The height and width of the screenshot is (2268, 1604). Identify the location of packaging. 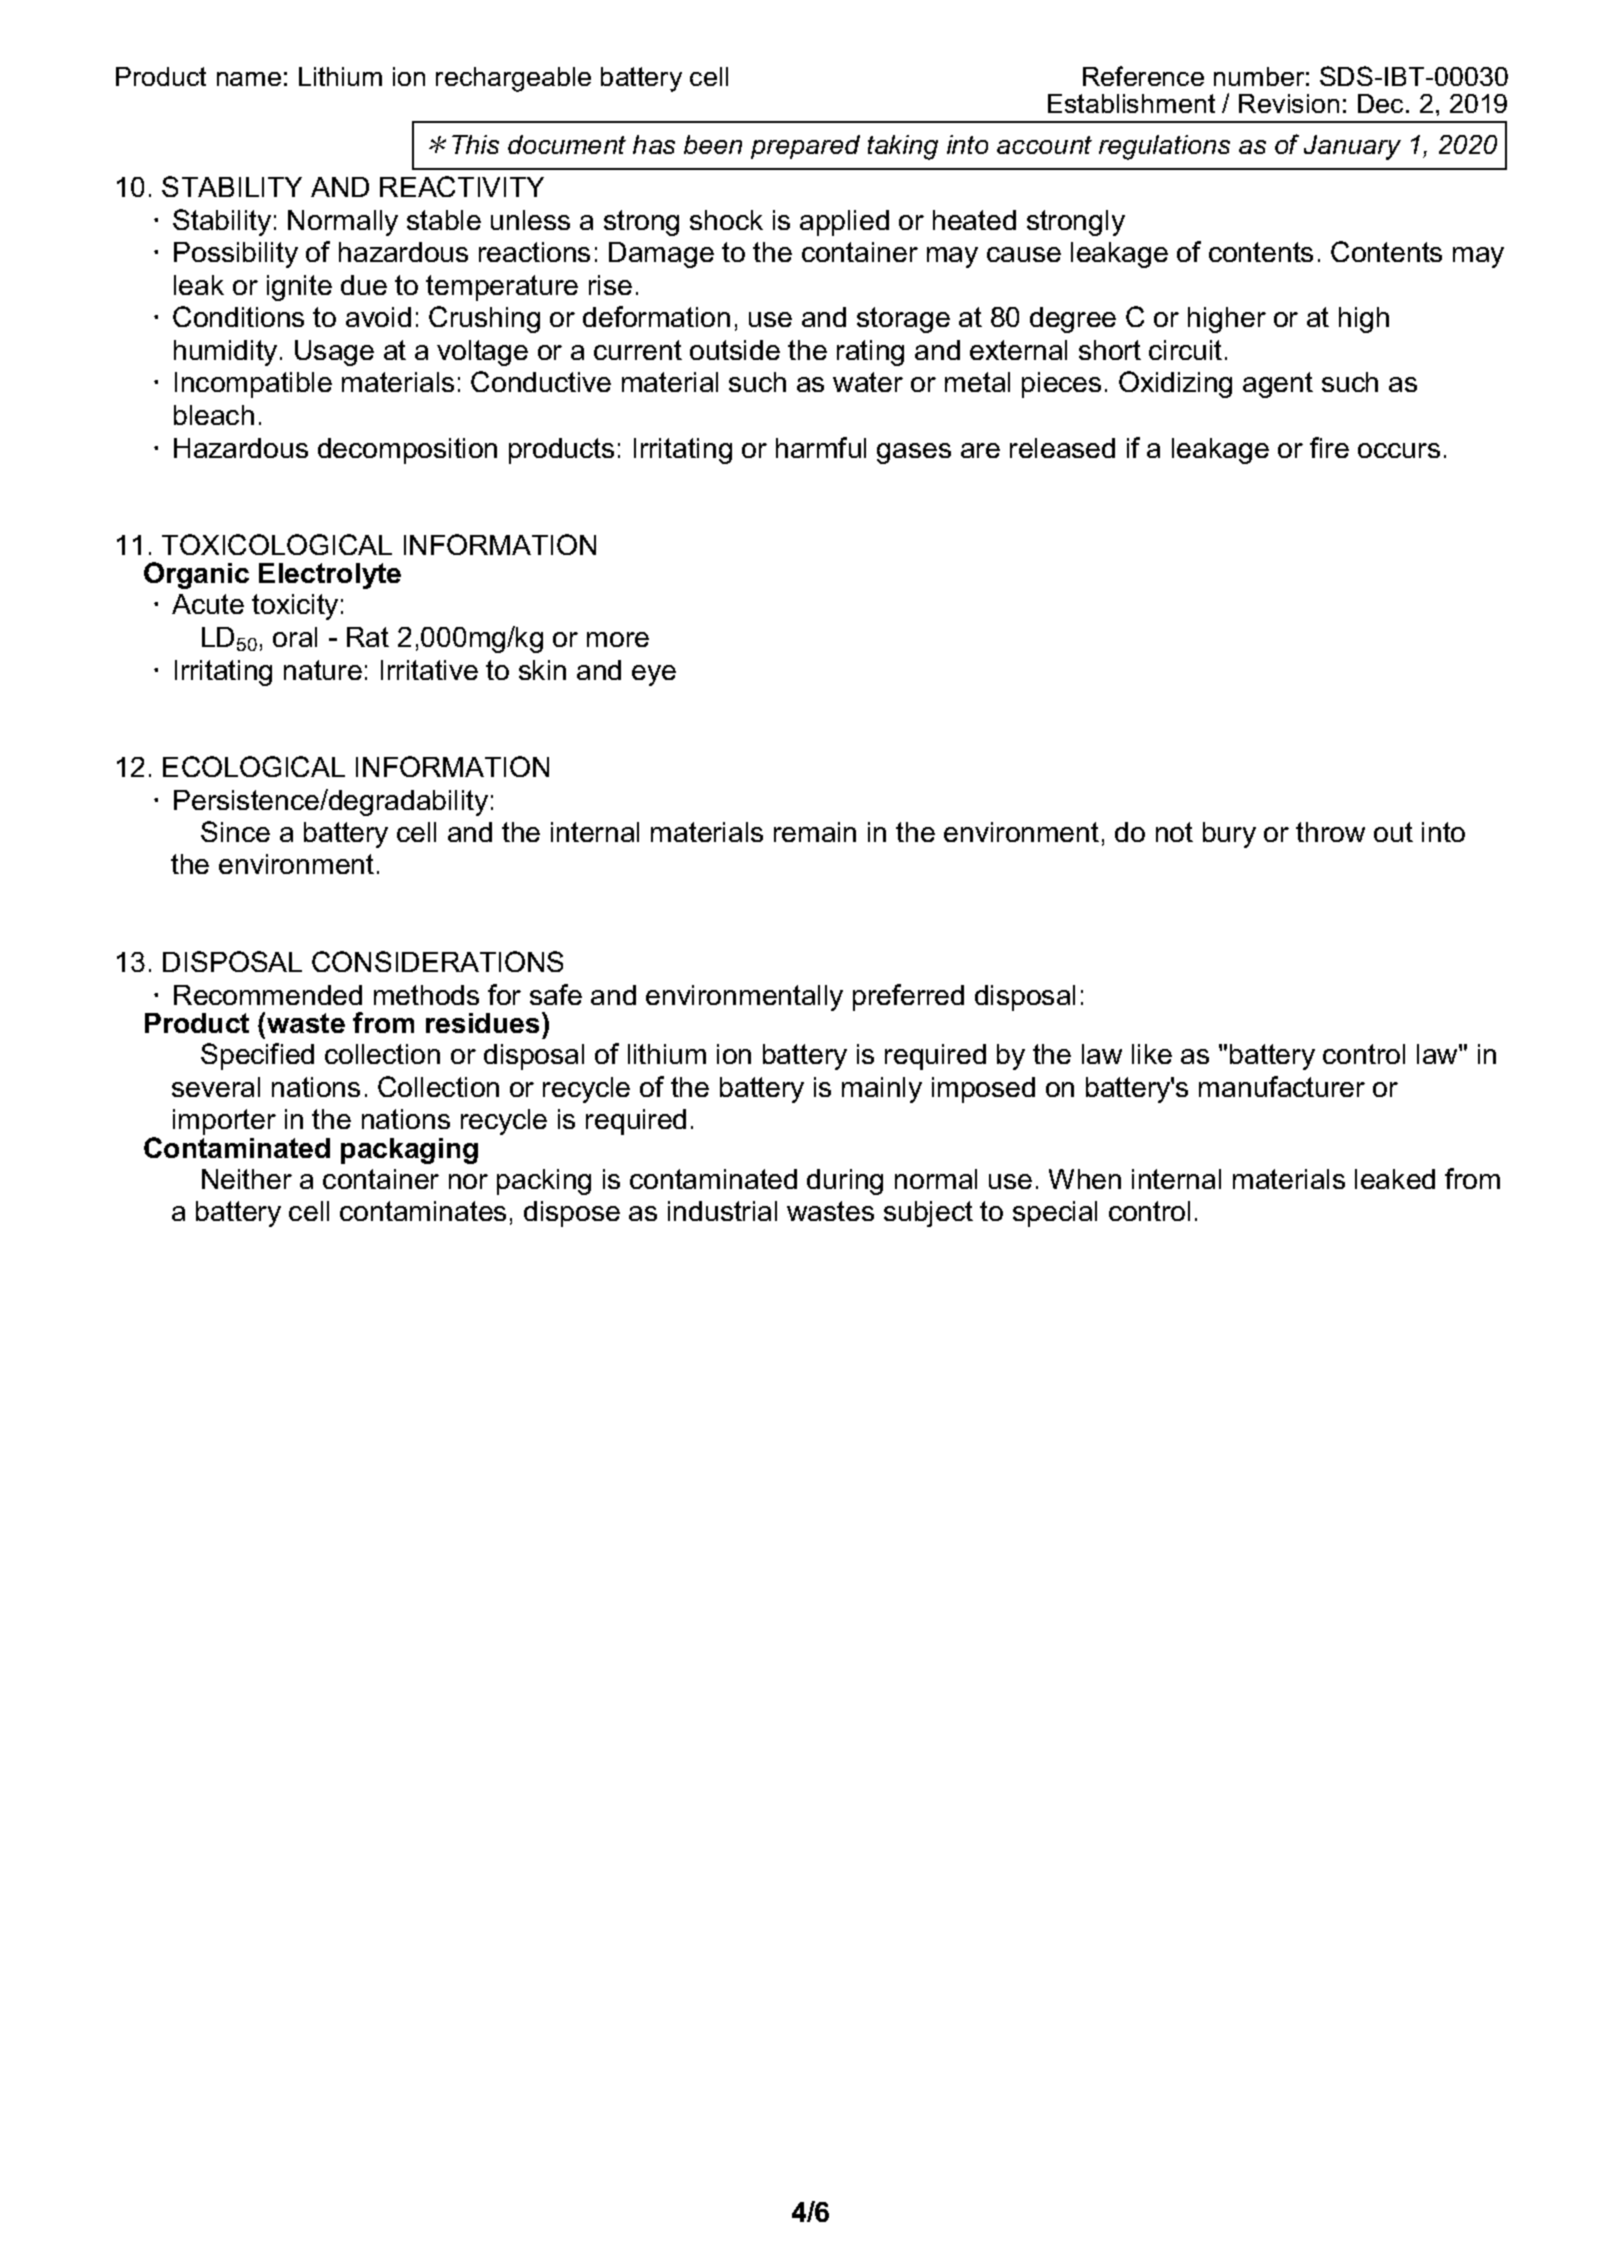
(409, 1151).
